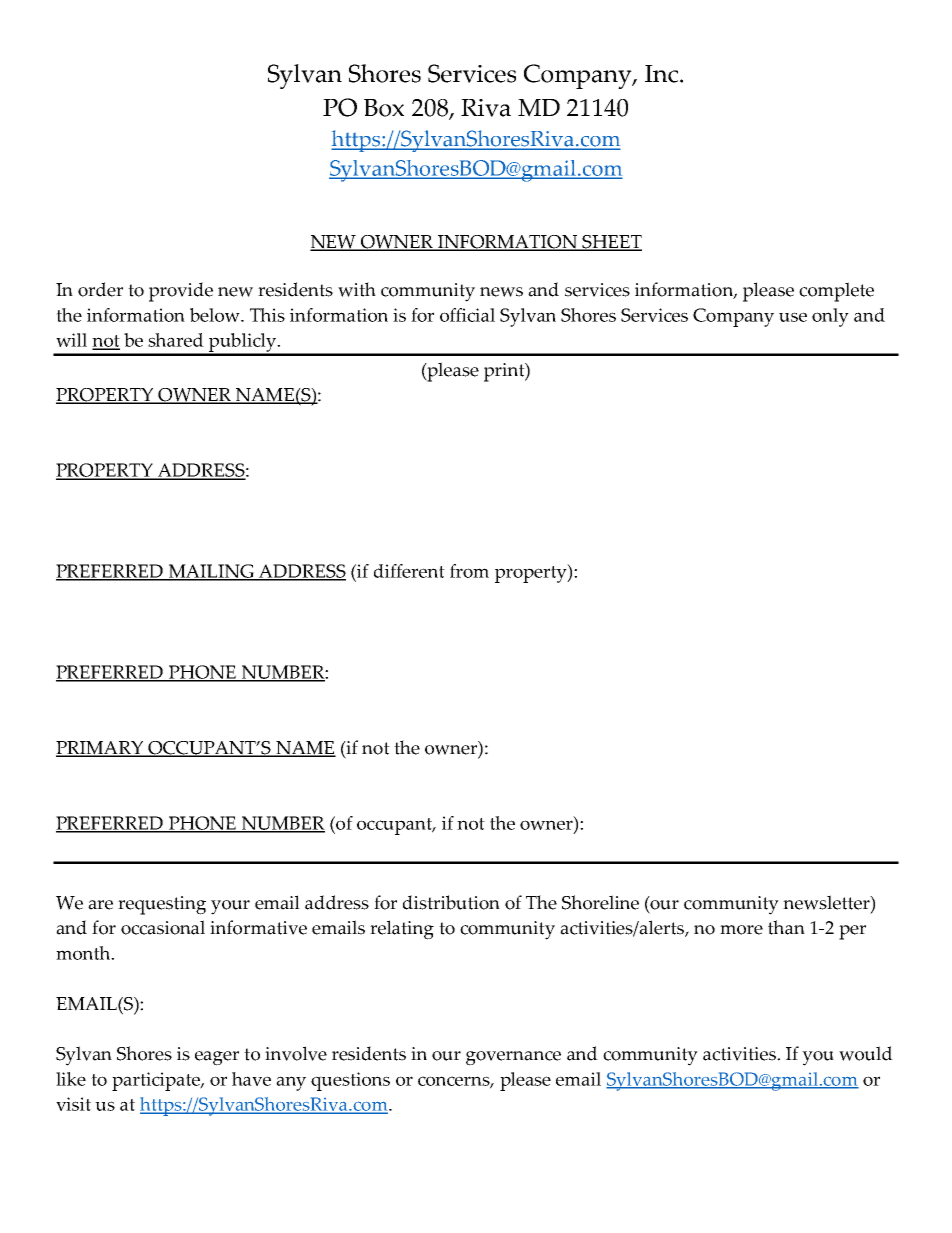  What do you see at coordinates (663, 74) in the screenshot?
I see `Inc` at bounding box center [663, 74].
